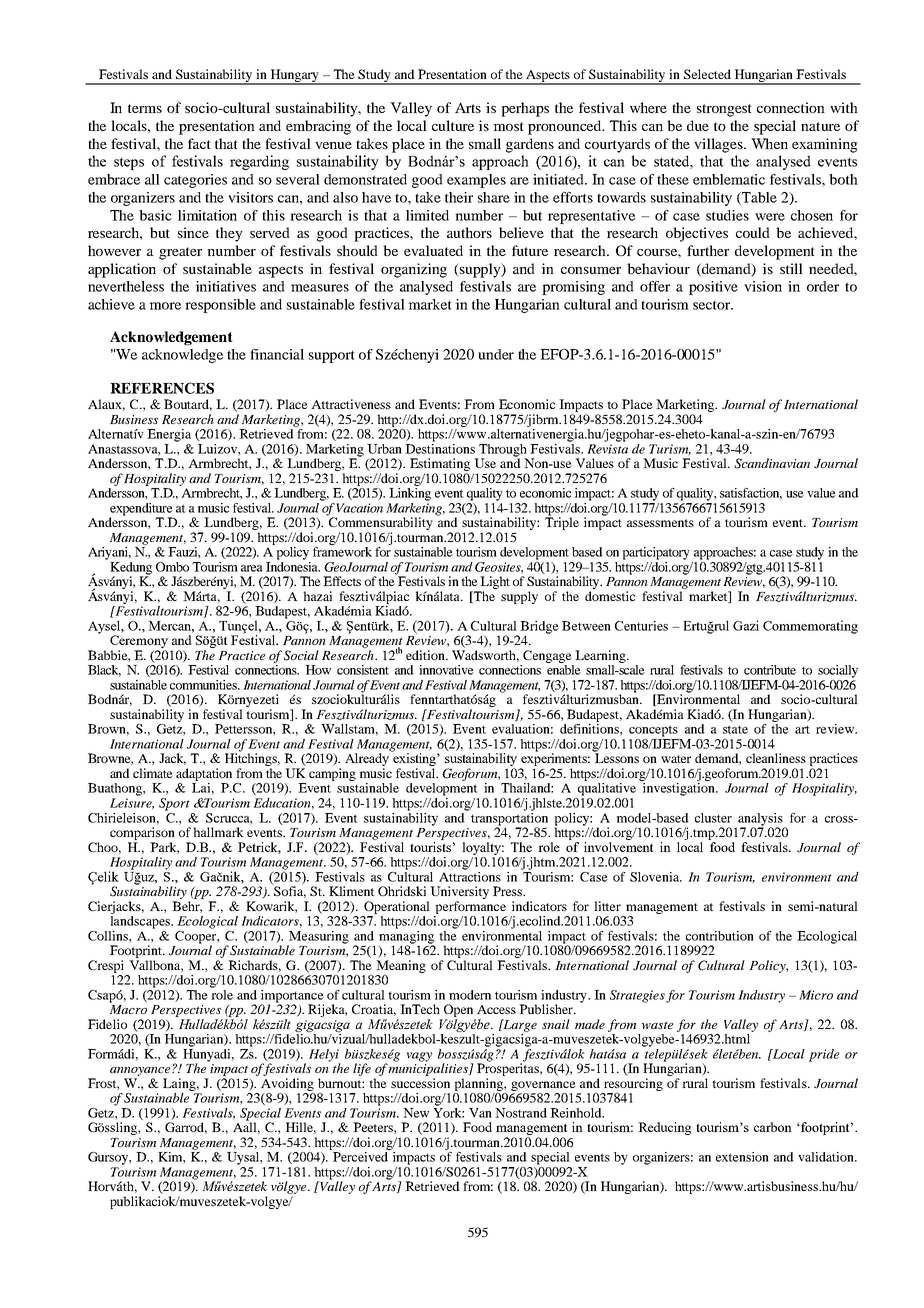  I want to click on cleanliness, so click(776, 758).
